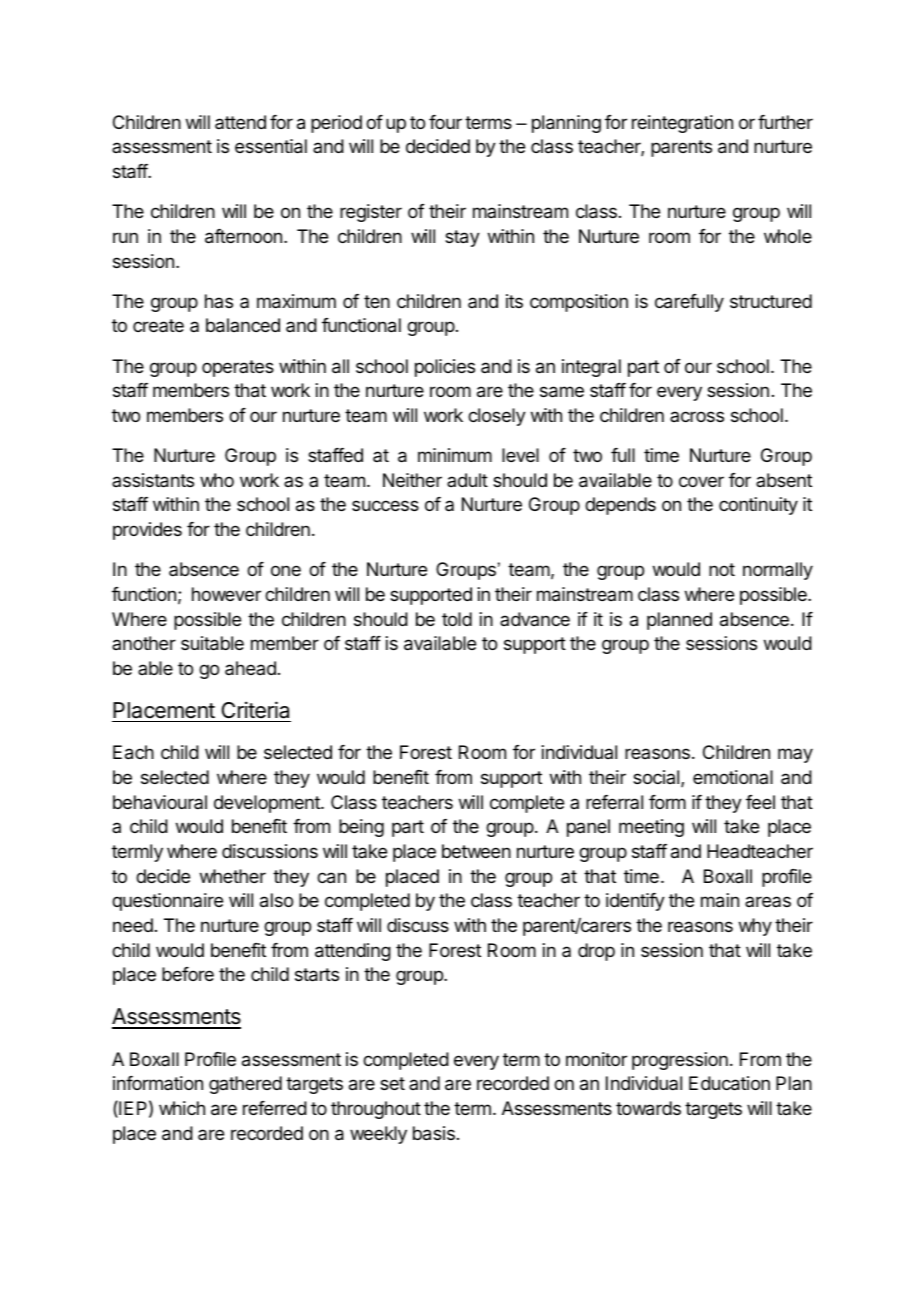 Image resolution: width=924 pixels, height=1308 pixels. I want to click on which, so click(182, 1108).
